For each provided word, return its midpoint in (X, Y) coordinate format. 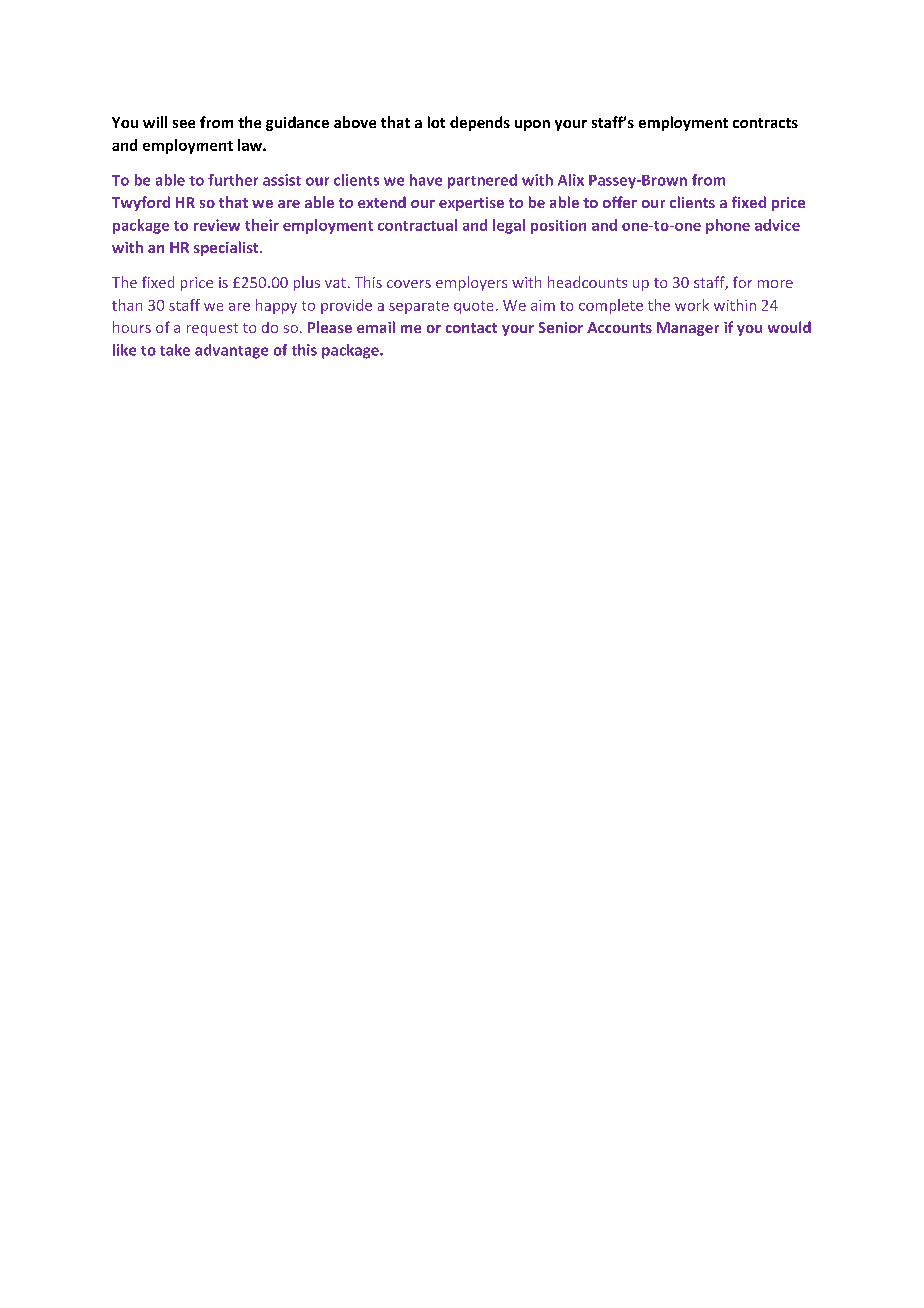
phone (728, 226)
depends (480, 123)
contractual (417, 225)
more (775, 284)
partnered (482, 181)
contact (471, 328)
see (184, 124)
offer (620, 202)
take (175, 350)
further (233, 180)
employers (471, 283)
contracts (765, 123)
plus (307, 283)
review (217, 225)
